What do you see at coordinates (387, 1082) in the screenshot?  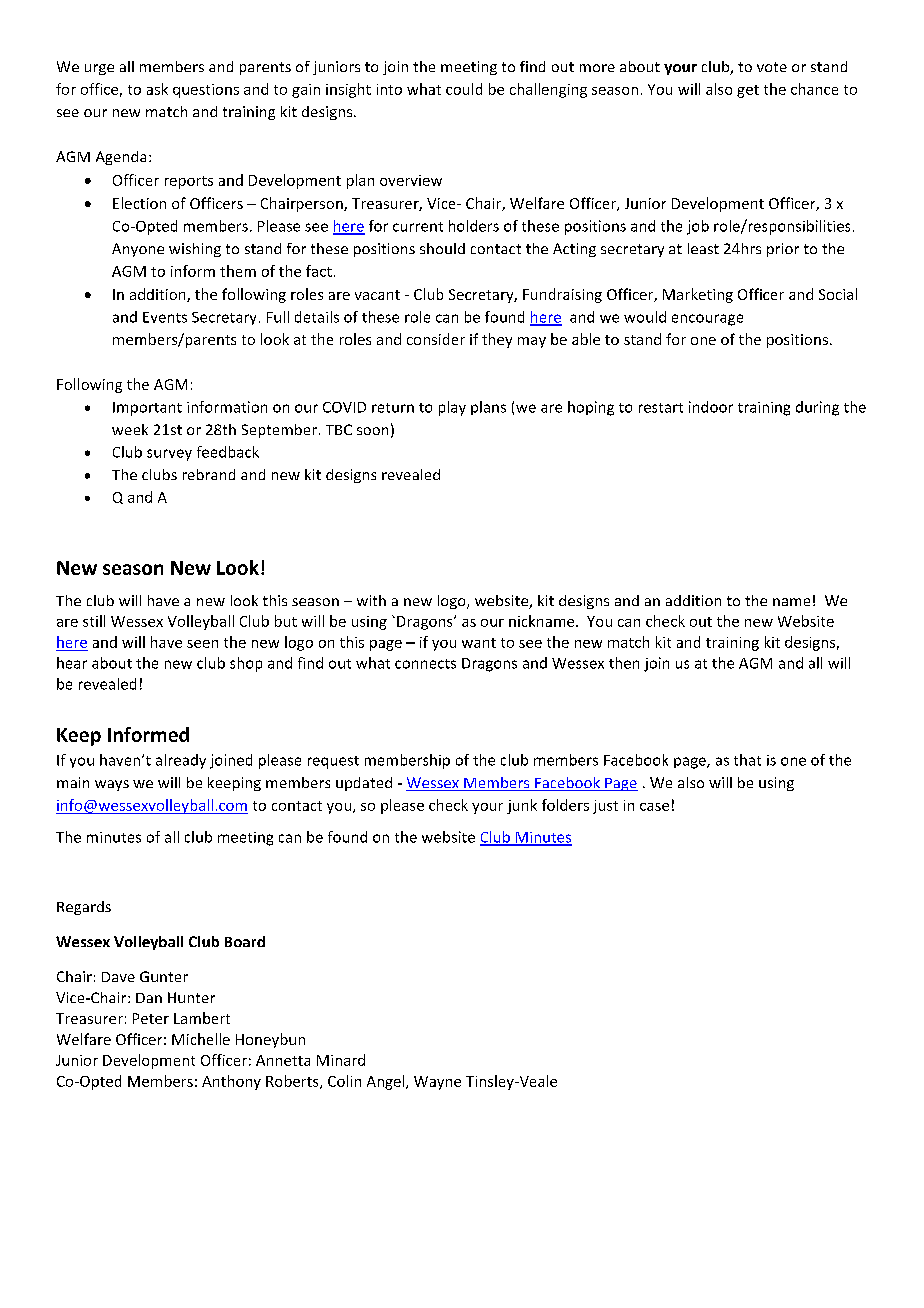 I see `Angel` at bounding box center [387, 1082].
